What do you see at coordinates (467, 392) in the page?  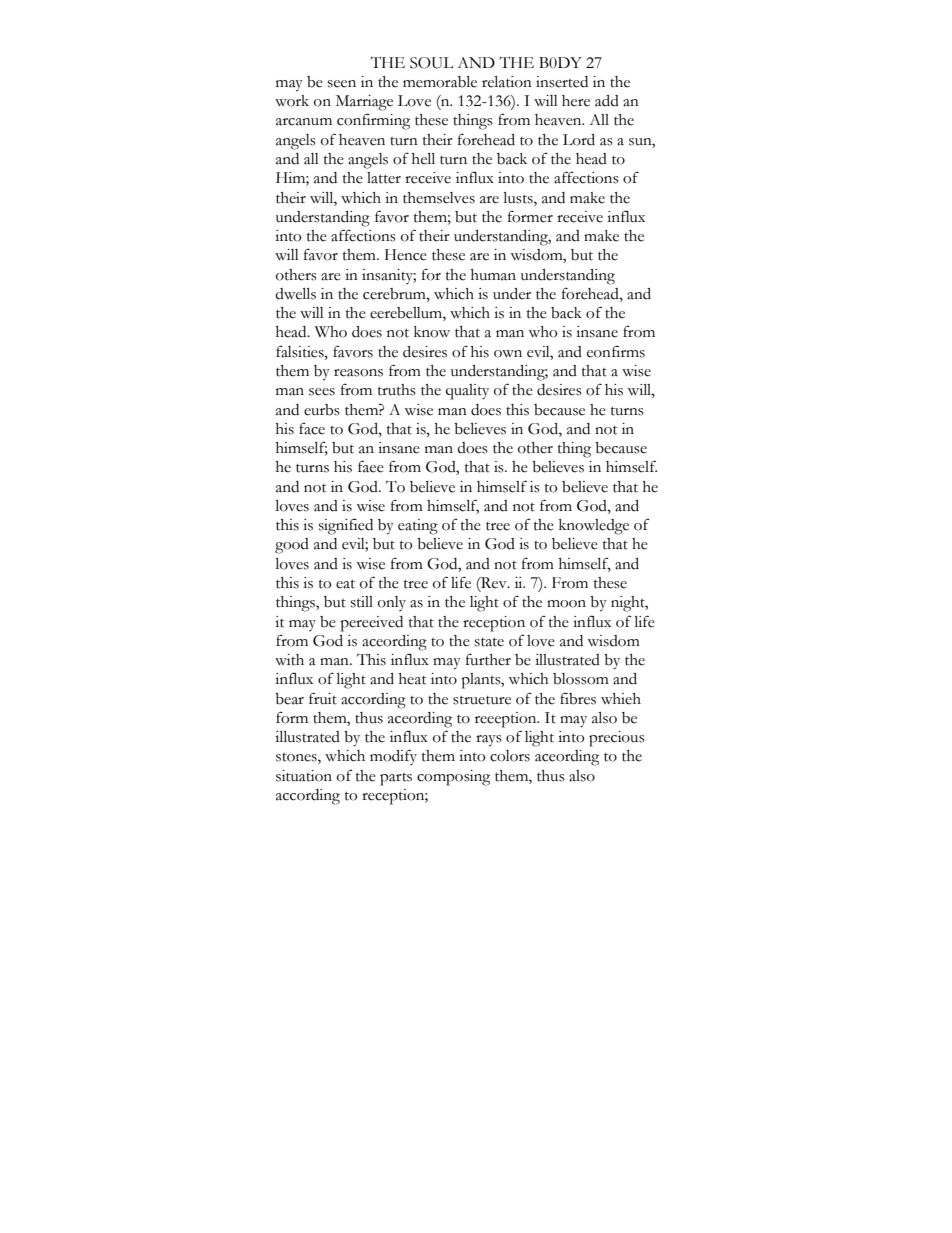 I see `quality` at bounding box center [467, 392].
